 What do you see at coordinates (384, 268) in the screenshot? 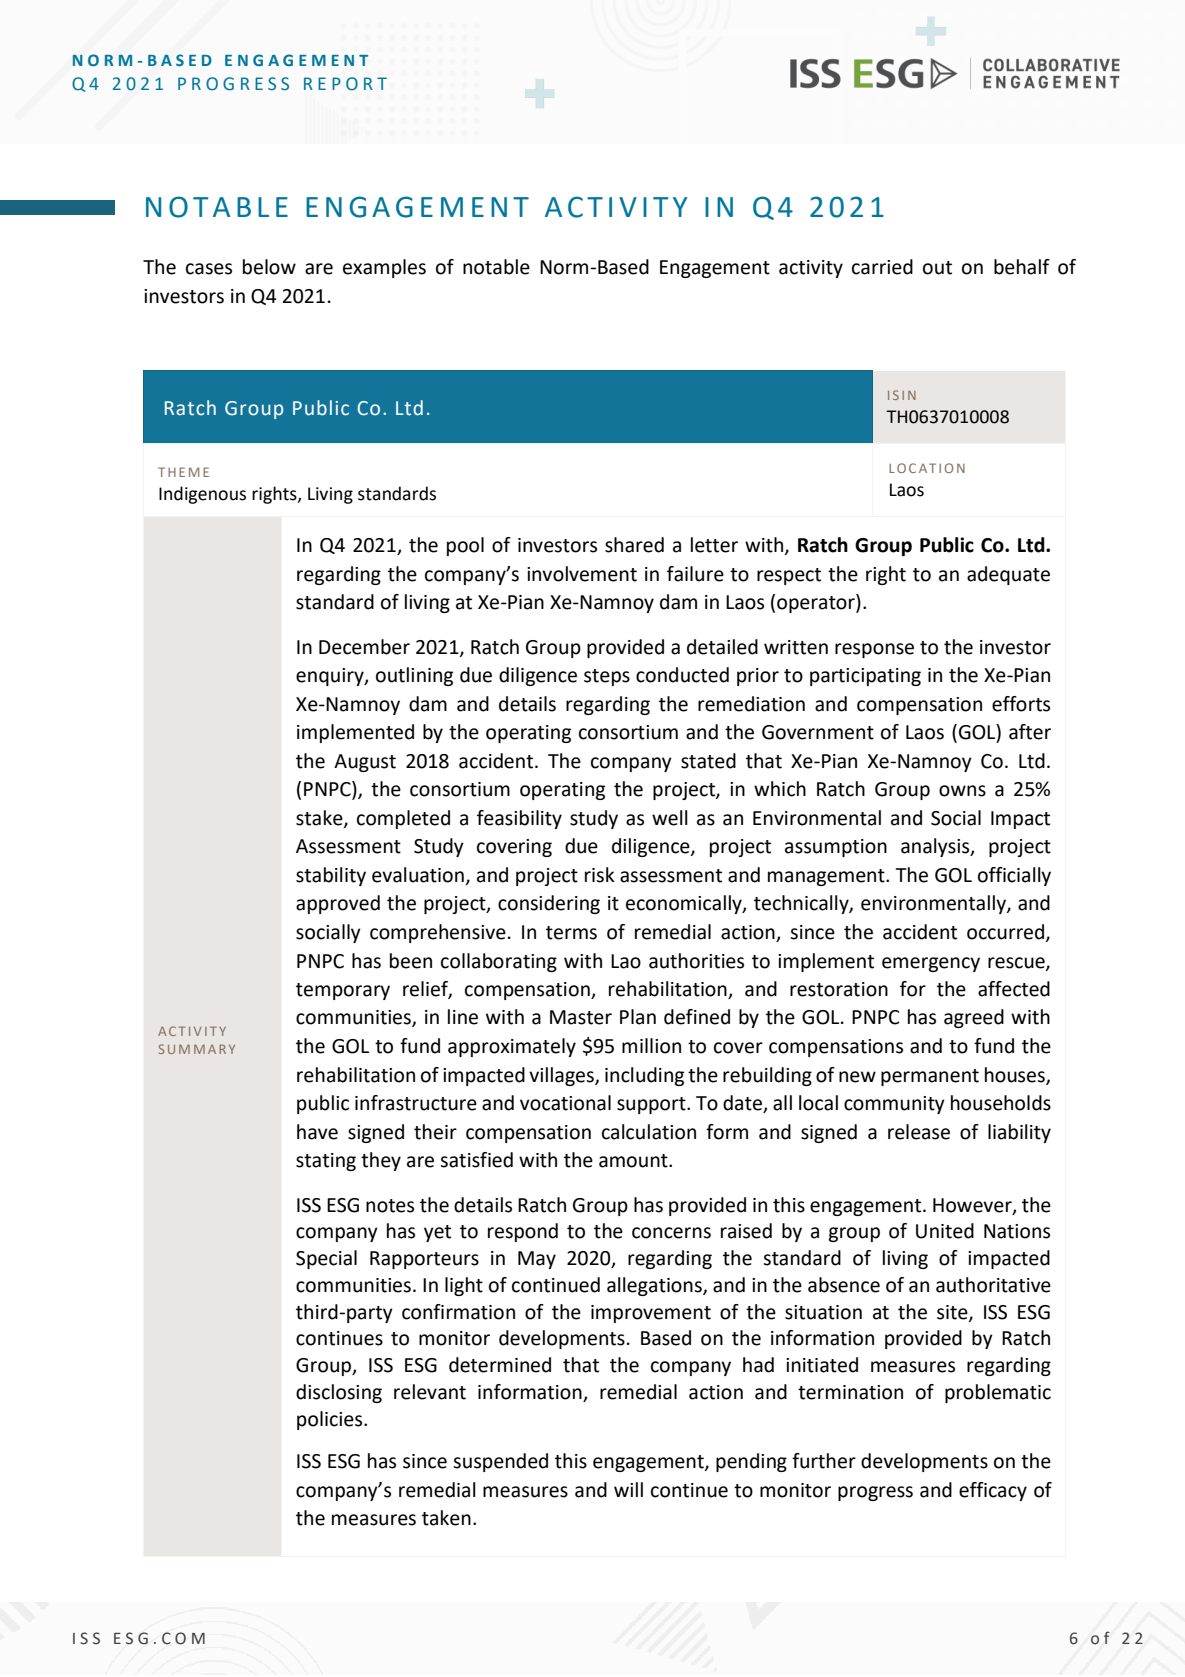
I see `examples` at bounding box center [384, 268].
